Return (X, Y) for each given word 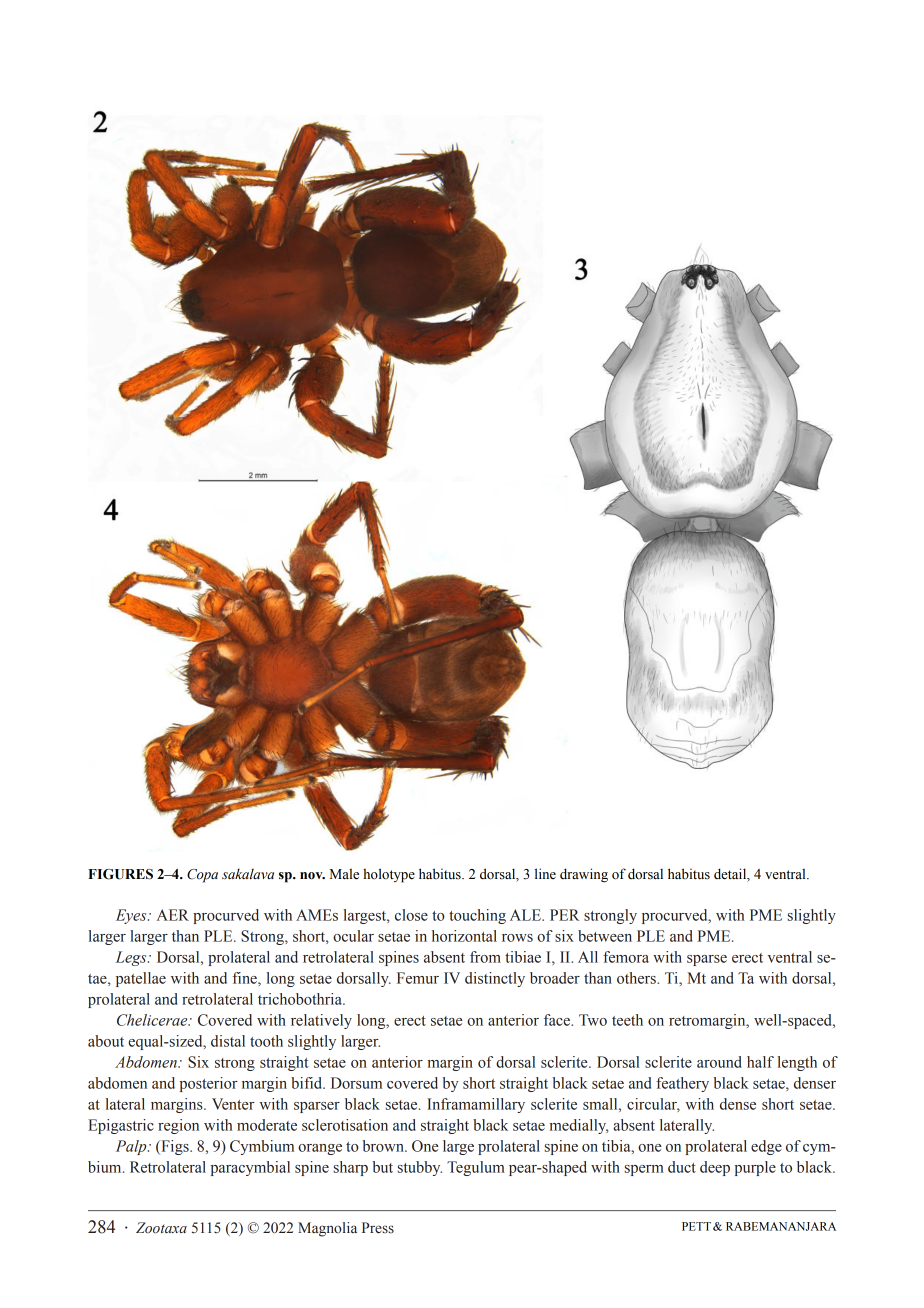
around (719, 1062)
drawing (584, 875)
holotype (389, 875)
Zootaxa (161, 1228)
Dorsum (356, 1083)
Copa (202, 876)
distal (228, 1041)
